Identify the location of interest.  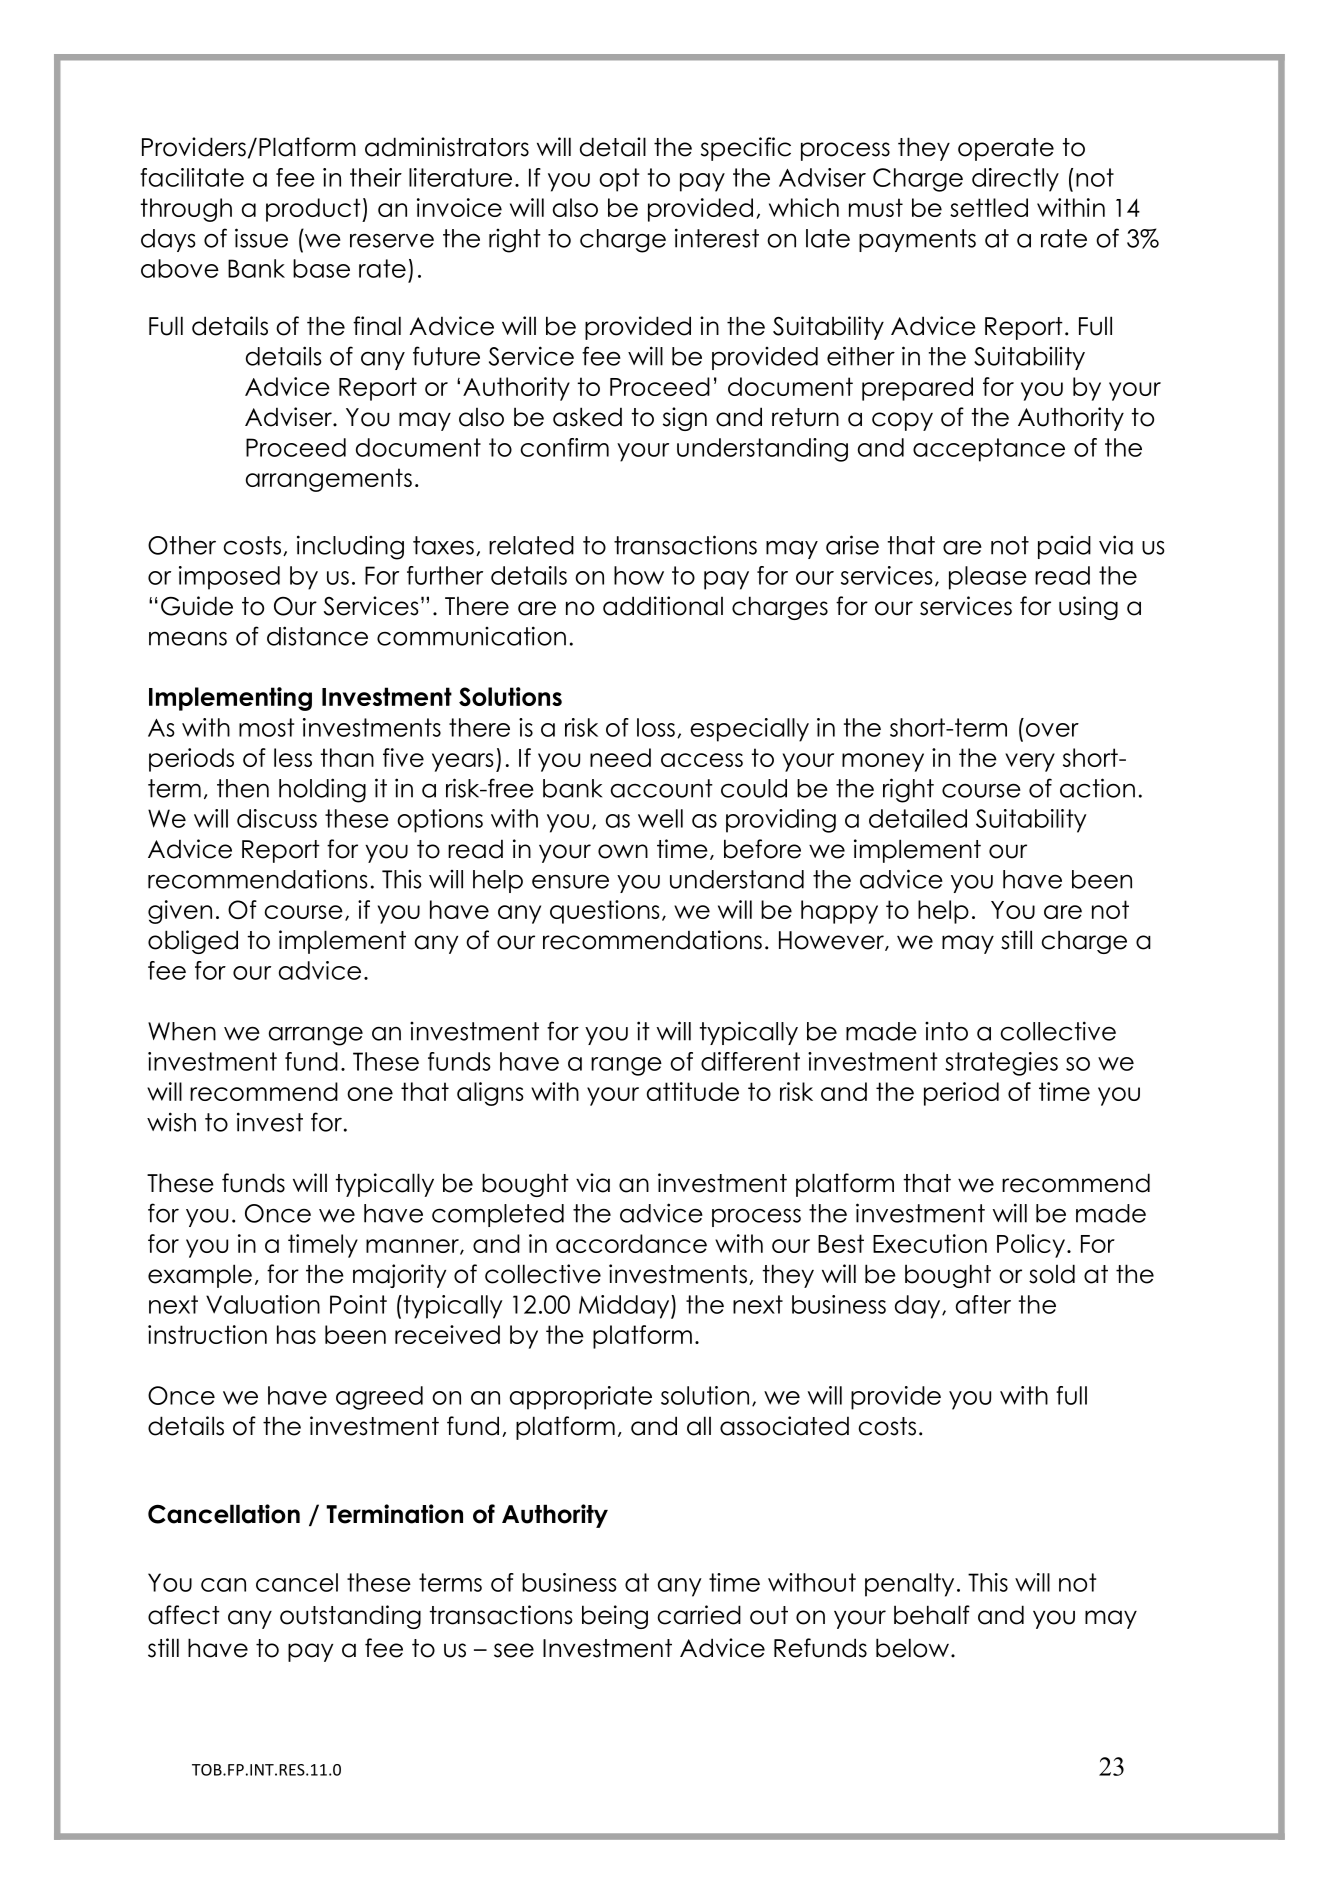
(717, 238).
